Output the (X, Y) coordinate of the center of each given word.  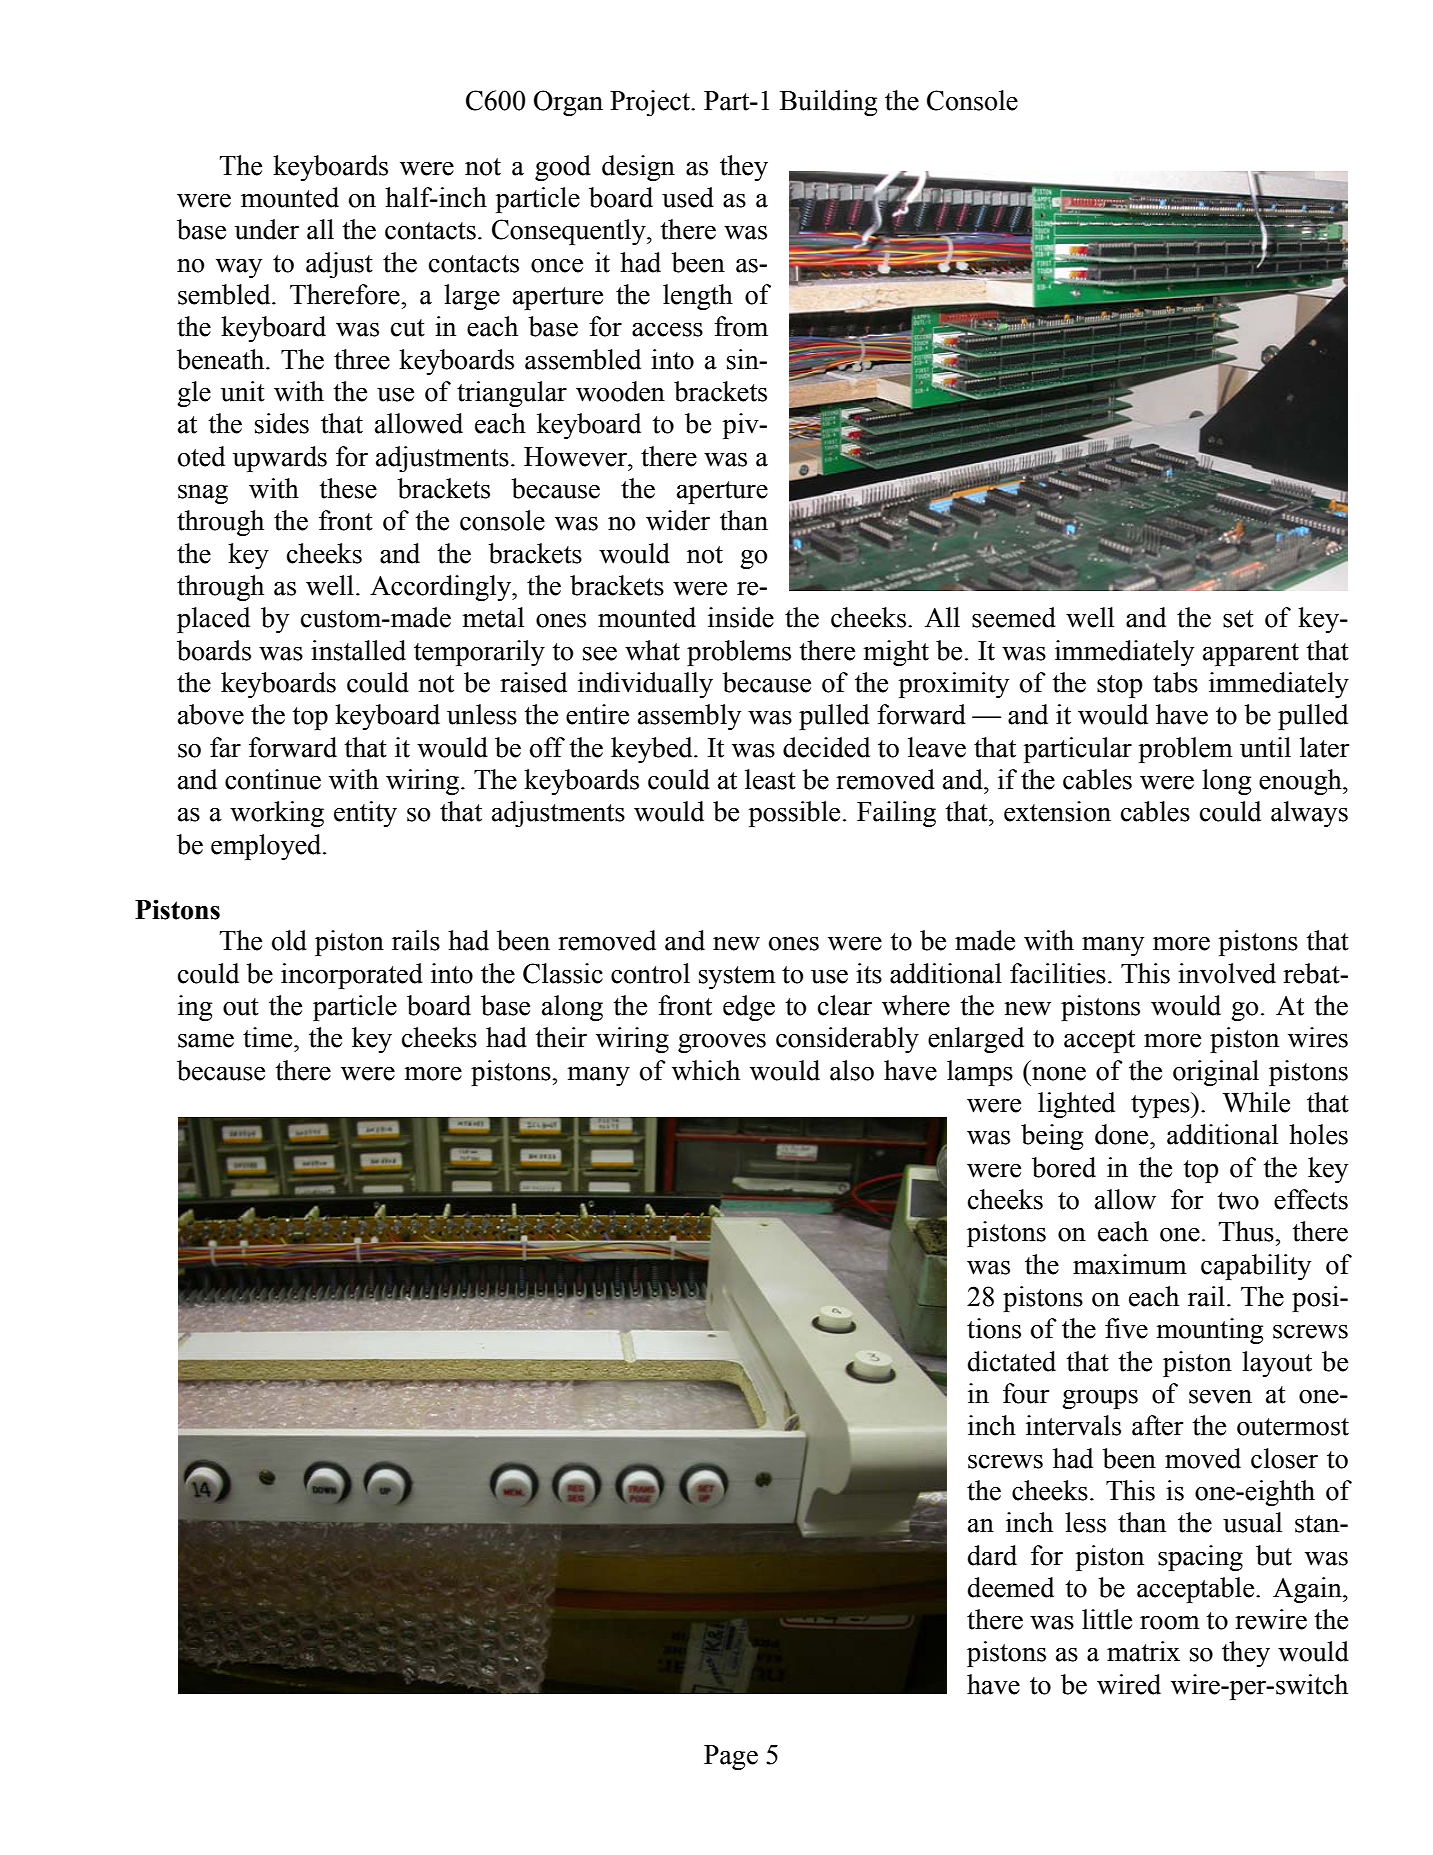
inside (741, 617)
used (688, 197)
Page (731, 1757)
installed (358, 650)
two (1238, 1201)
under (267, 229)
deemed (1011, 1587)
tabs (1175, 682)
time (269, 1037)
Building (828, 103)
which (706, 1070)
